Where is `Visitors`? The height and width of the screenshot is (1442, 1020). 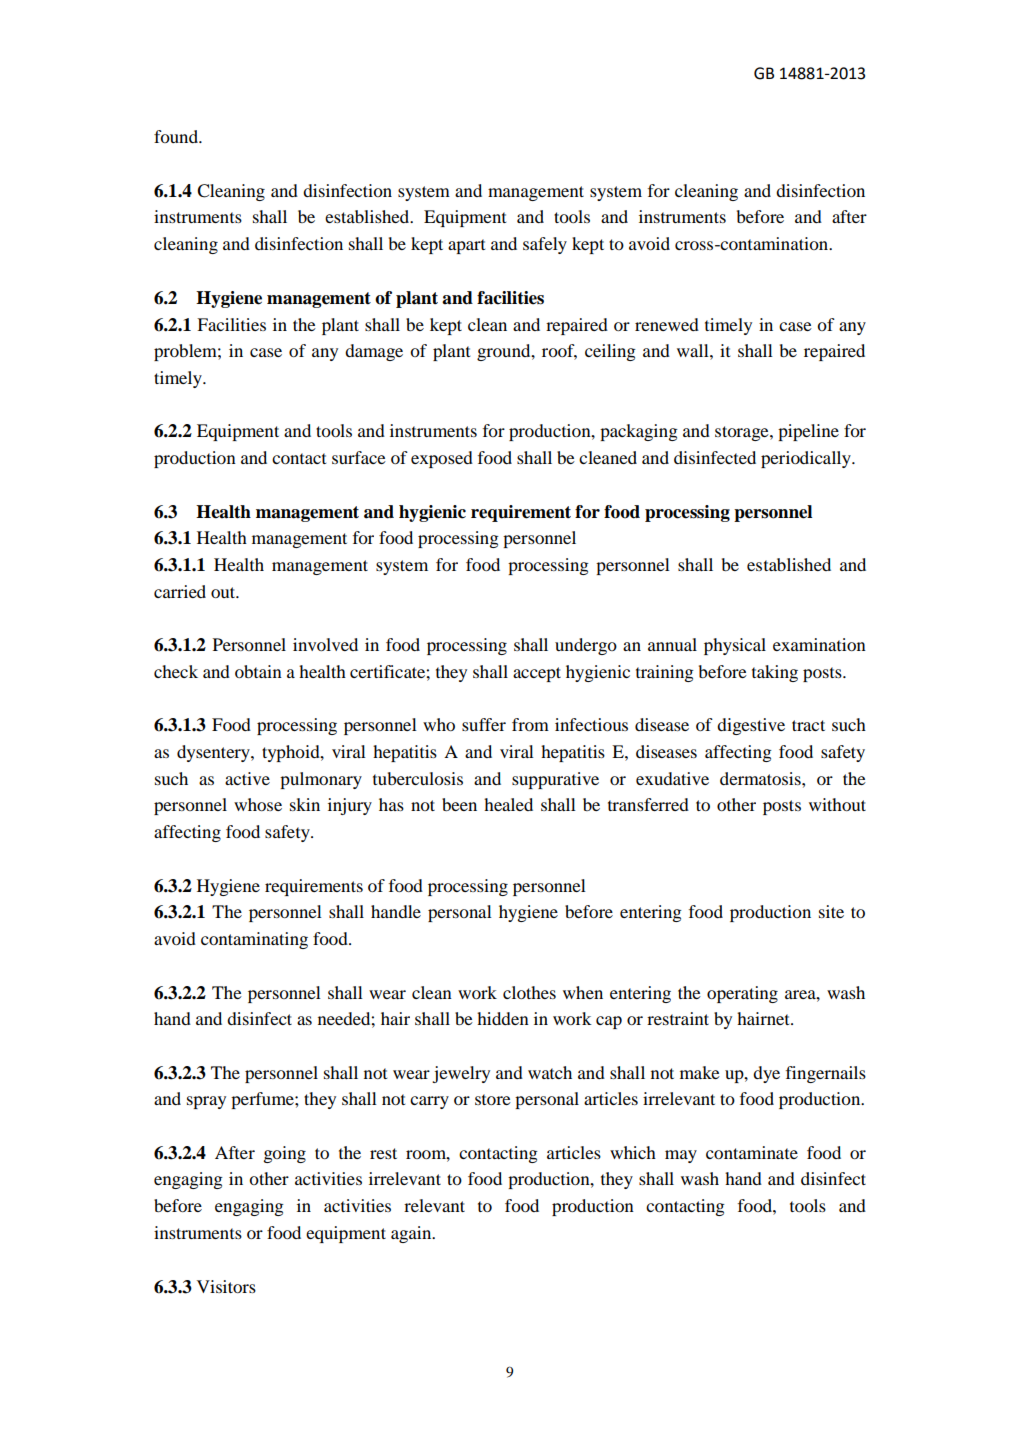
Visitors is located at coordinates (226, 1286).
